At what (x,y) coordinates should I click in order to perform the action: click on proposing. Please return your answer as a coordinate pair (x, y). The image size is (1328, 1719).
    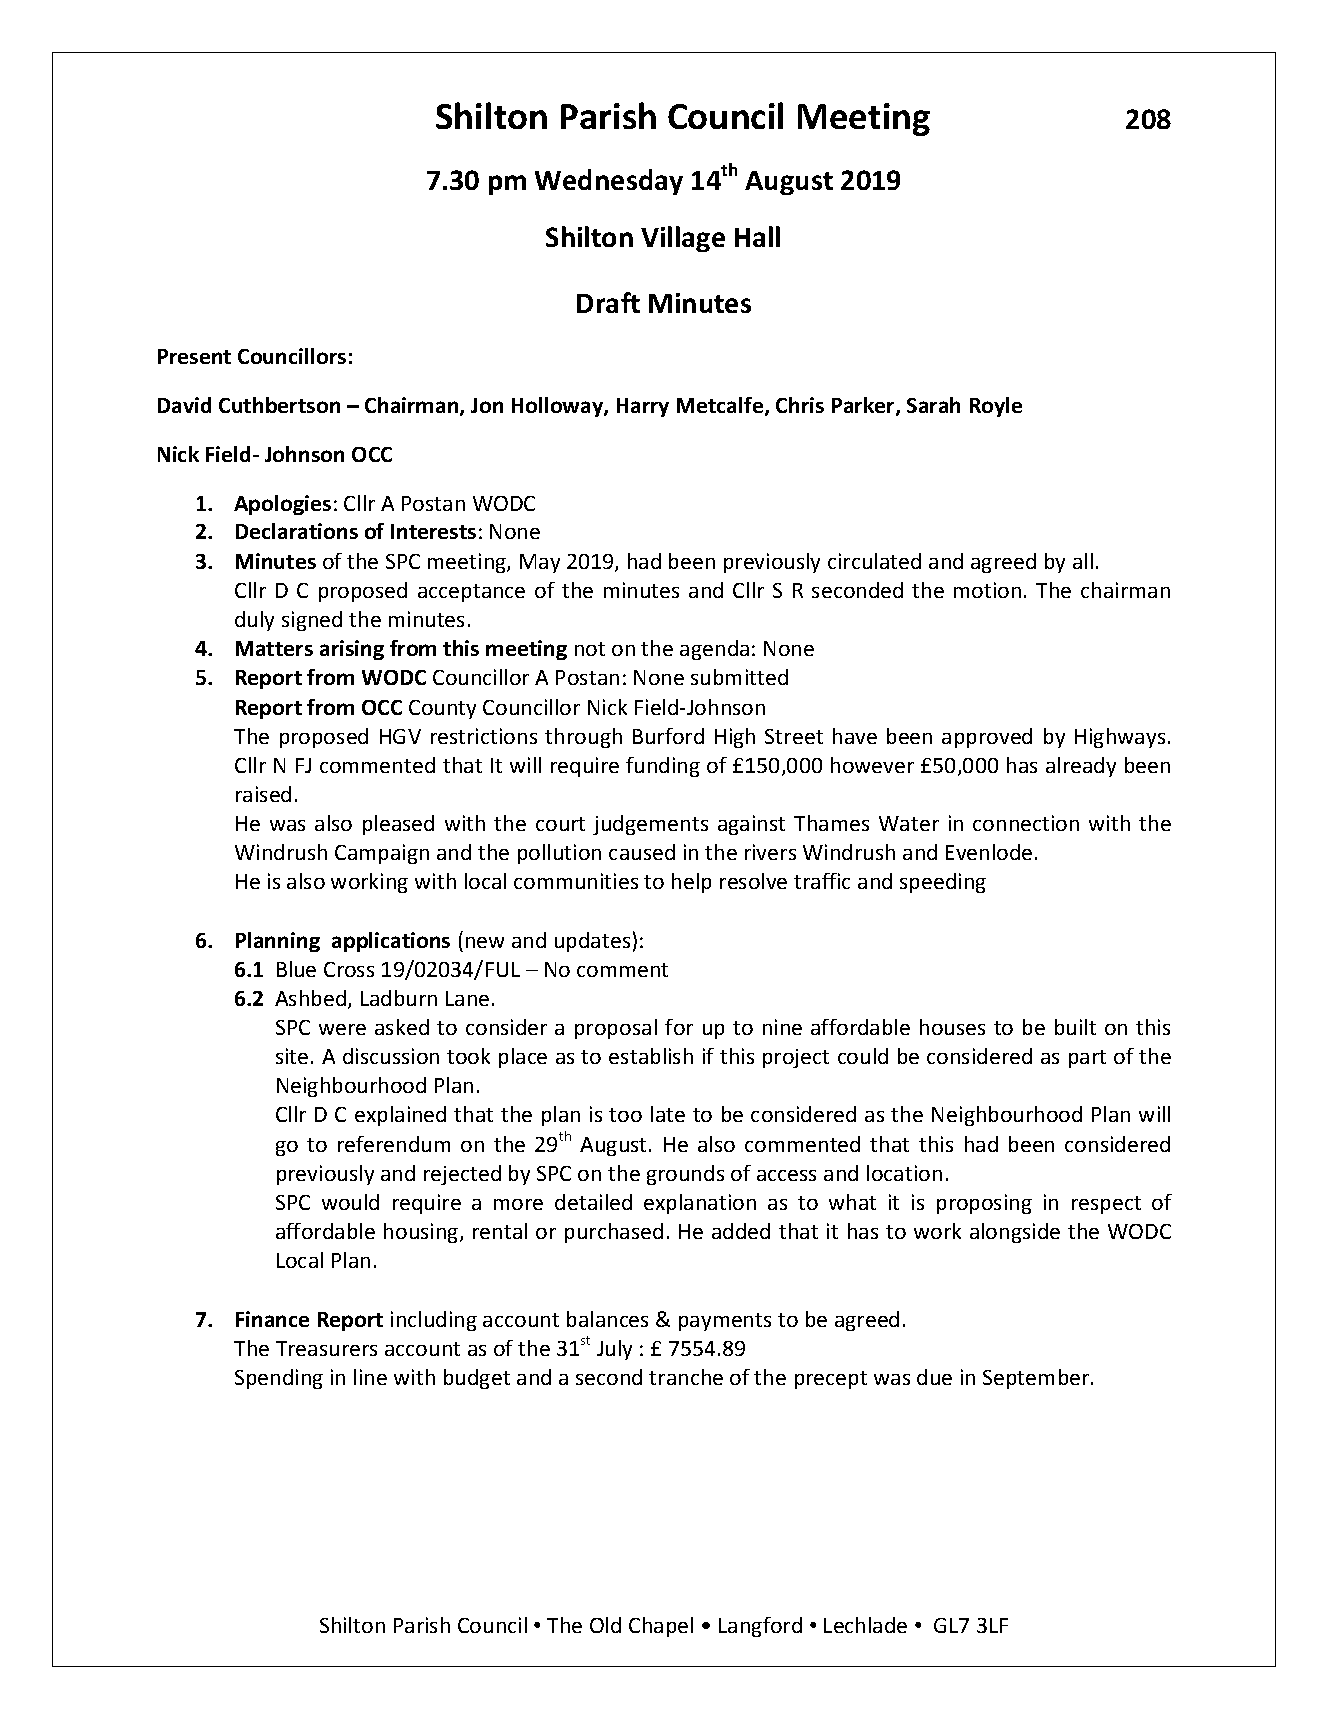
    Looking at the image, I should click on (984, 1204).
